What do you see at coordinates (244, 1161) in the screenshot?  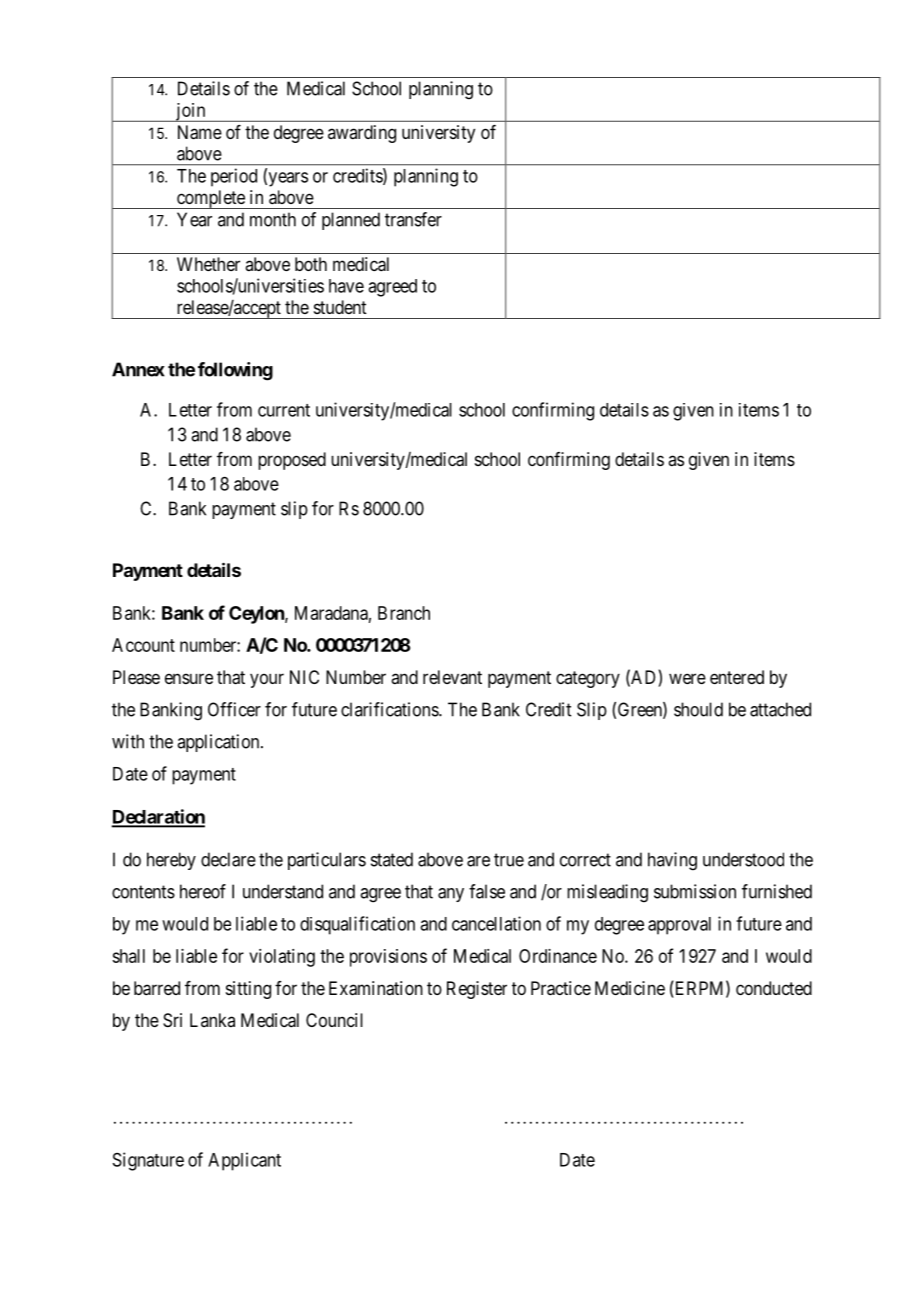 I see `Applicant` at bounding box center [244, 1161].
